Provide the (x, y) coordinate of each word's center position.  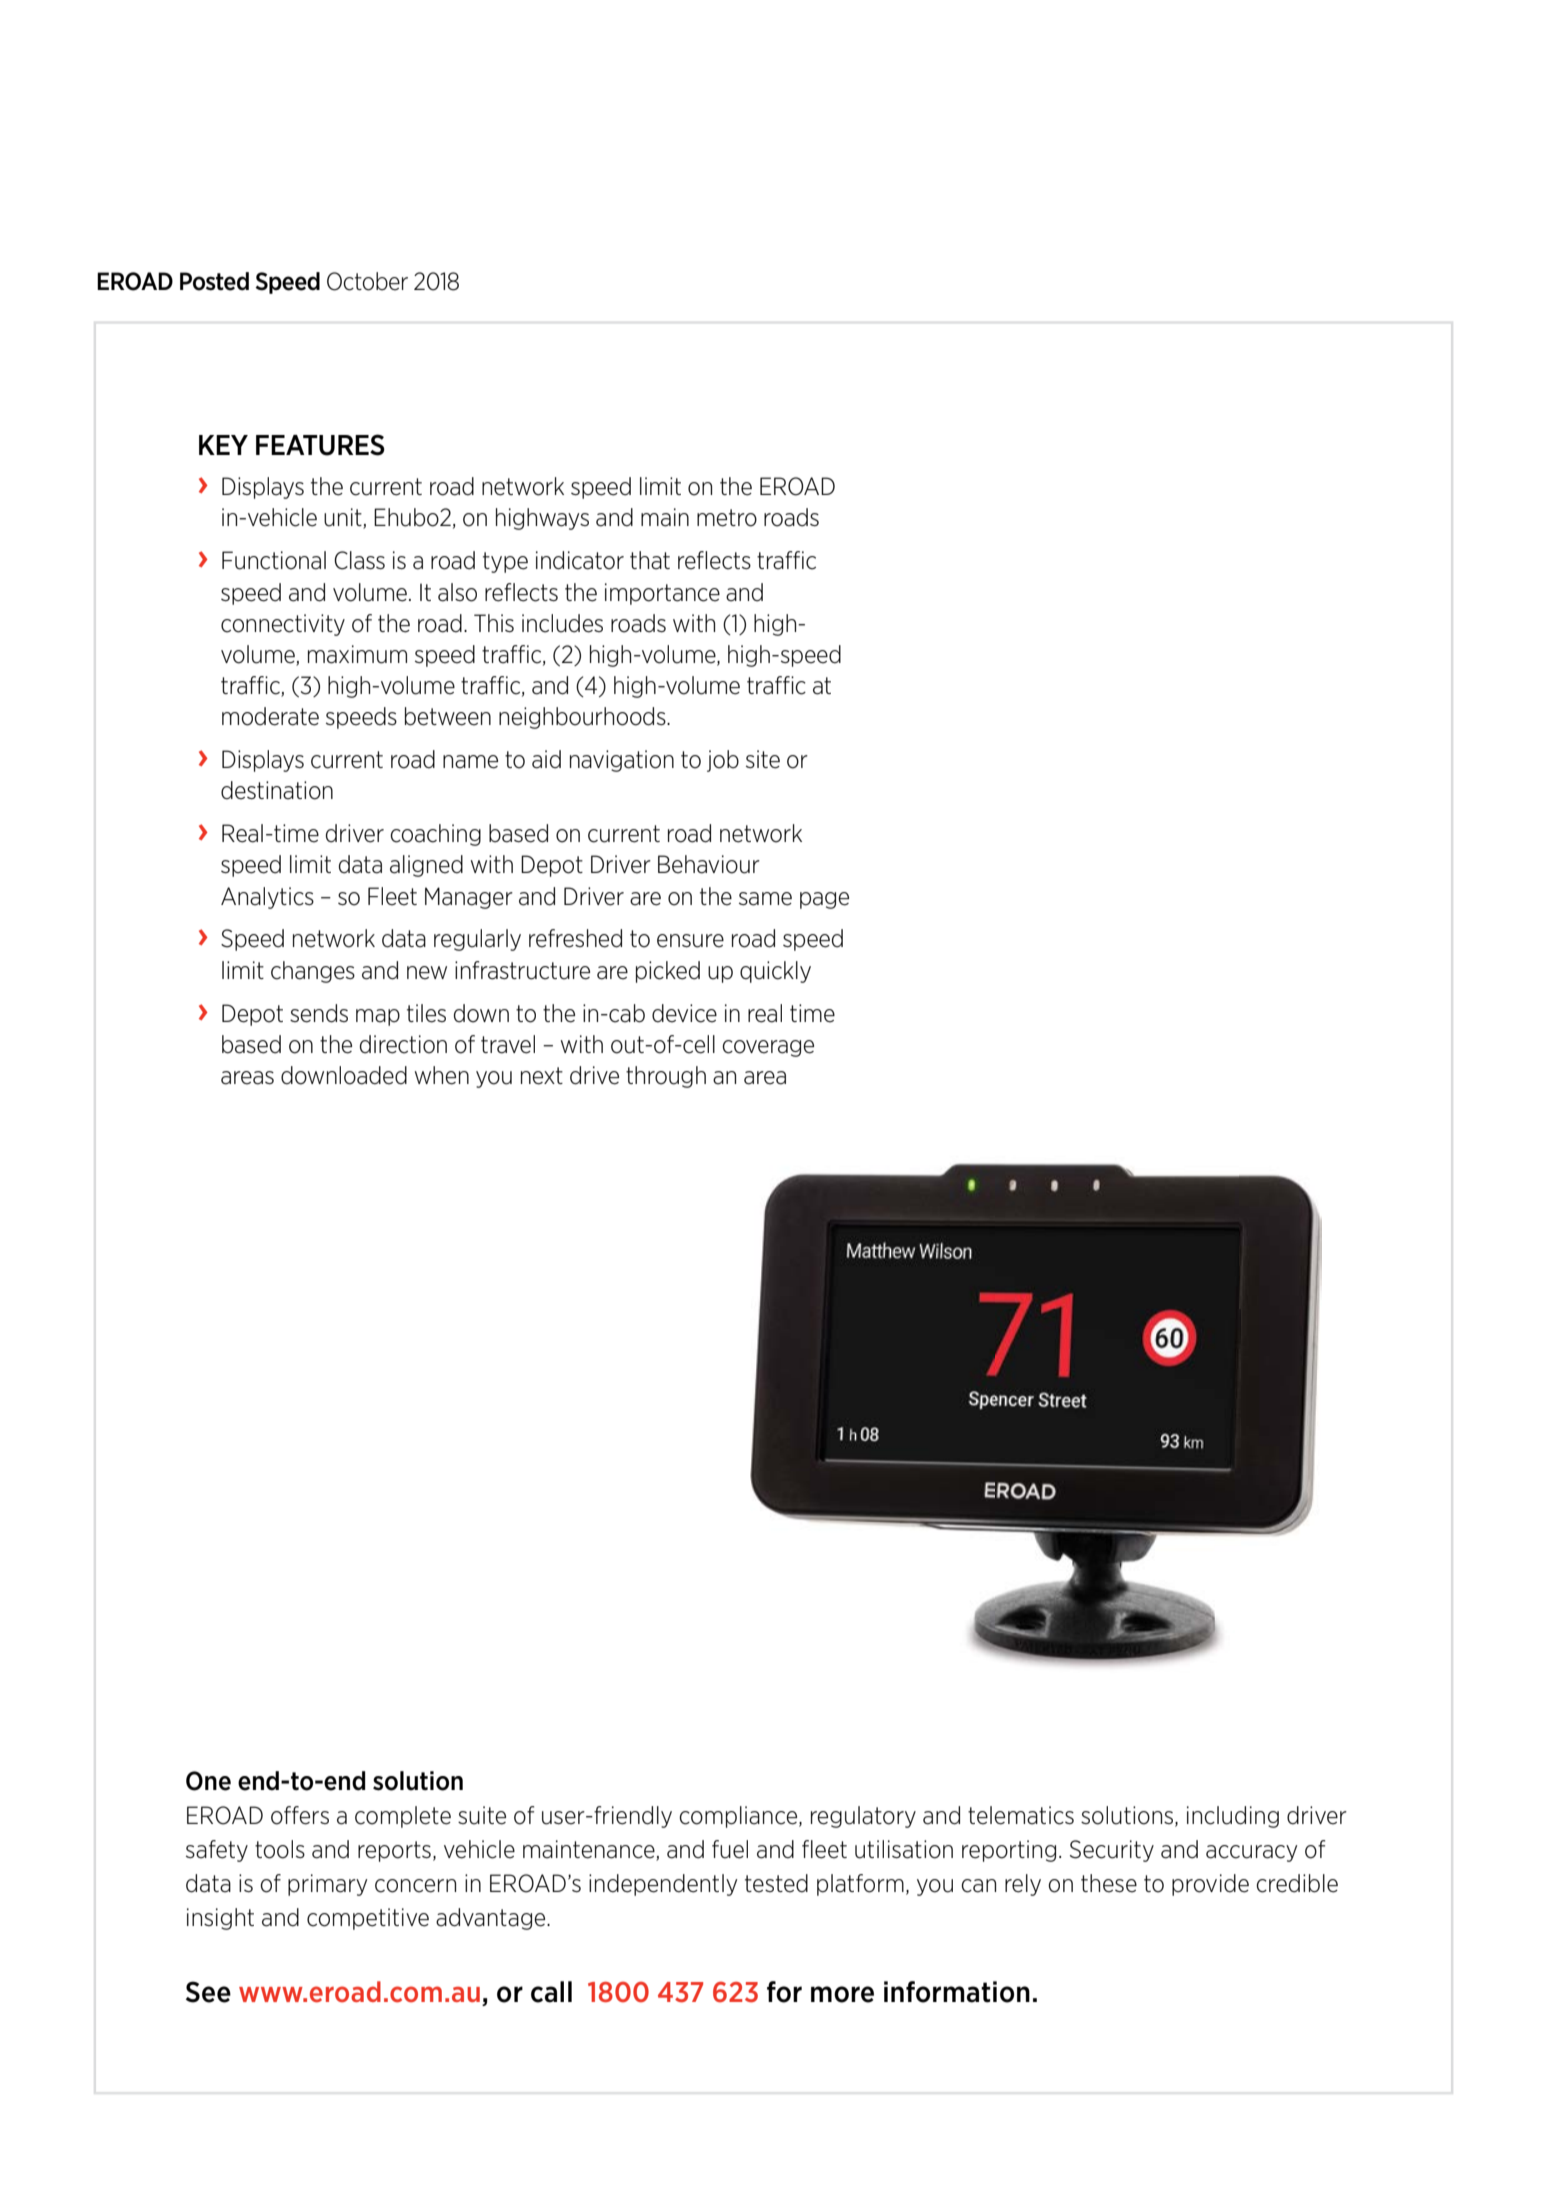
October (367, 281)
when (442, 1075)
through (666, 1077)
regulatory (863, 1817)
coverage (768, 1048)
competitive (368, 1919)
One (208, 1781)
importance (662, 594)
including (1233, 1817)
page (824, 900)
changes (313, 972)
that (650, 560)
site (763, 759)
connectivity (283, 625)
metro (727, 518)
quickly (775, 972)
